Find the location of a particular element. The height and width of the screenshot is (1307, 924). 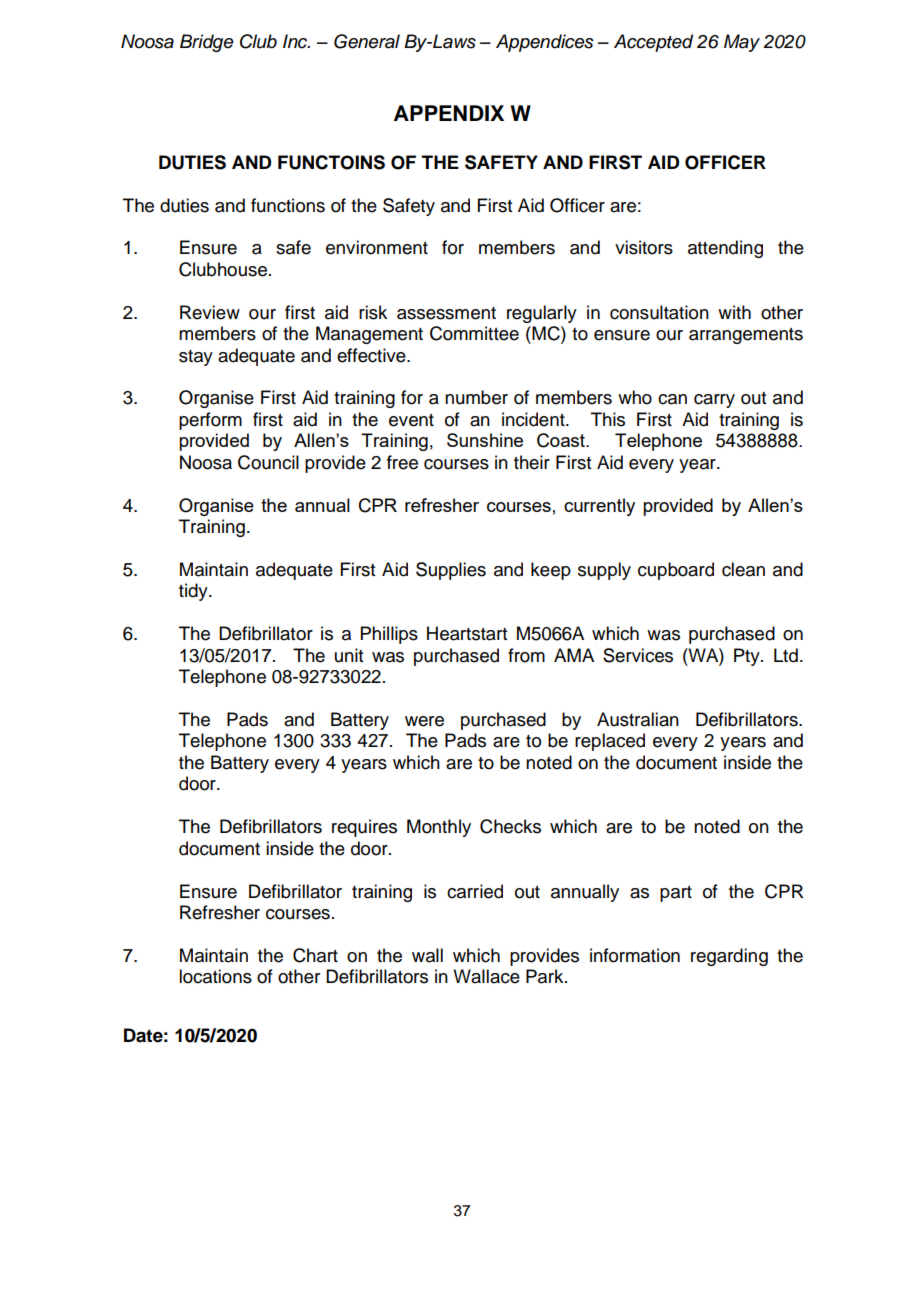

Chart is located at coordinates (315, 955).
